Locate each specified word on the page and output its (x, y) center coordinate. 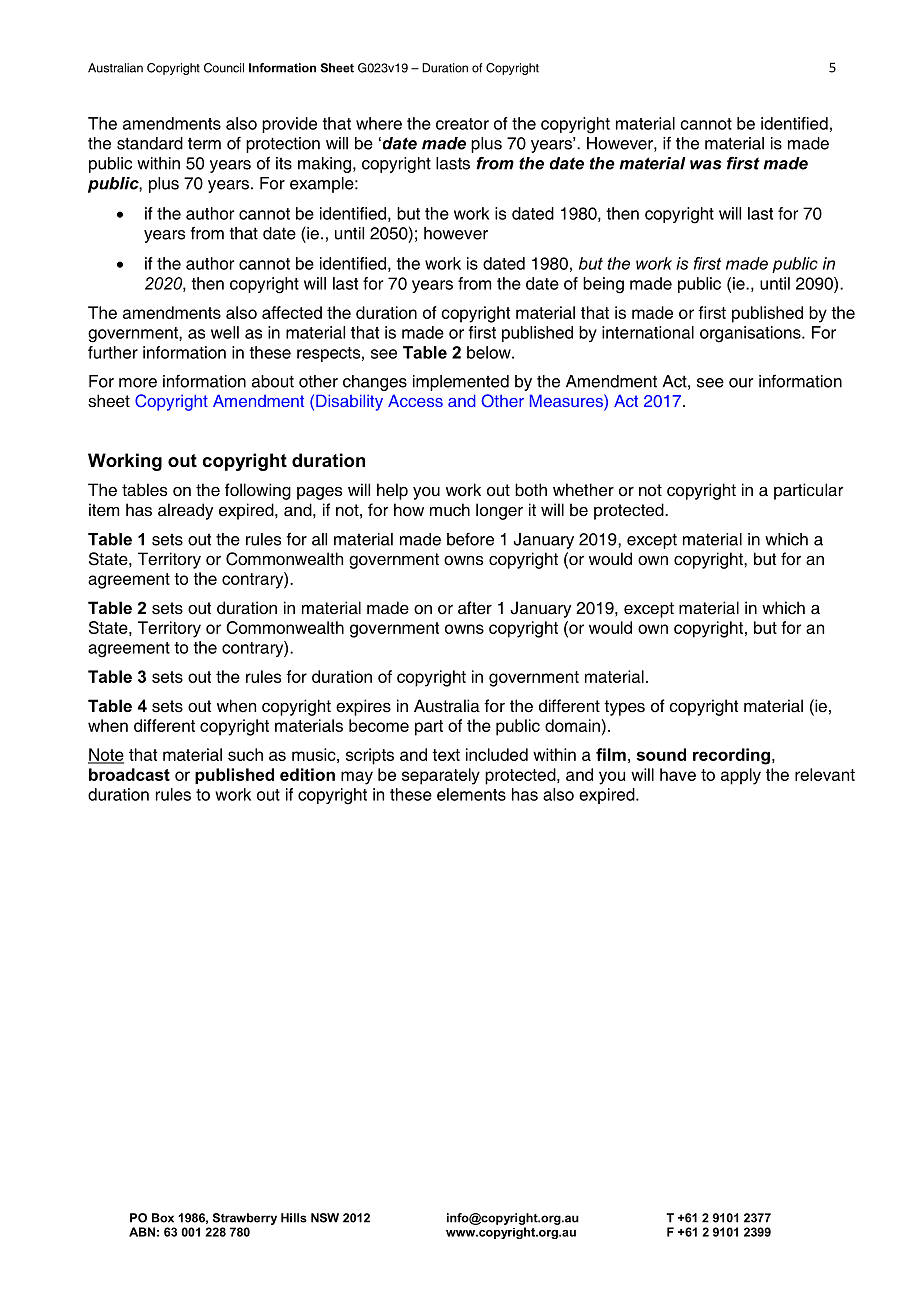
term (204, 144)
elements (471, 794)
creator (462, 124)
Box (163, 1218)
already (185, 511)
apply (741, 776)
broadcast (129, 774)
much (450, 510)
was (705, 165)
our (741, 383)
